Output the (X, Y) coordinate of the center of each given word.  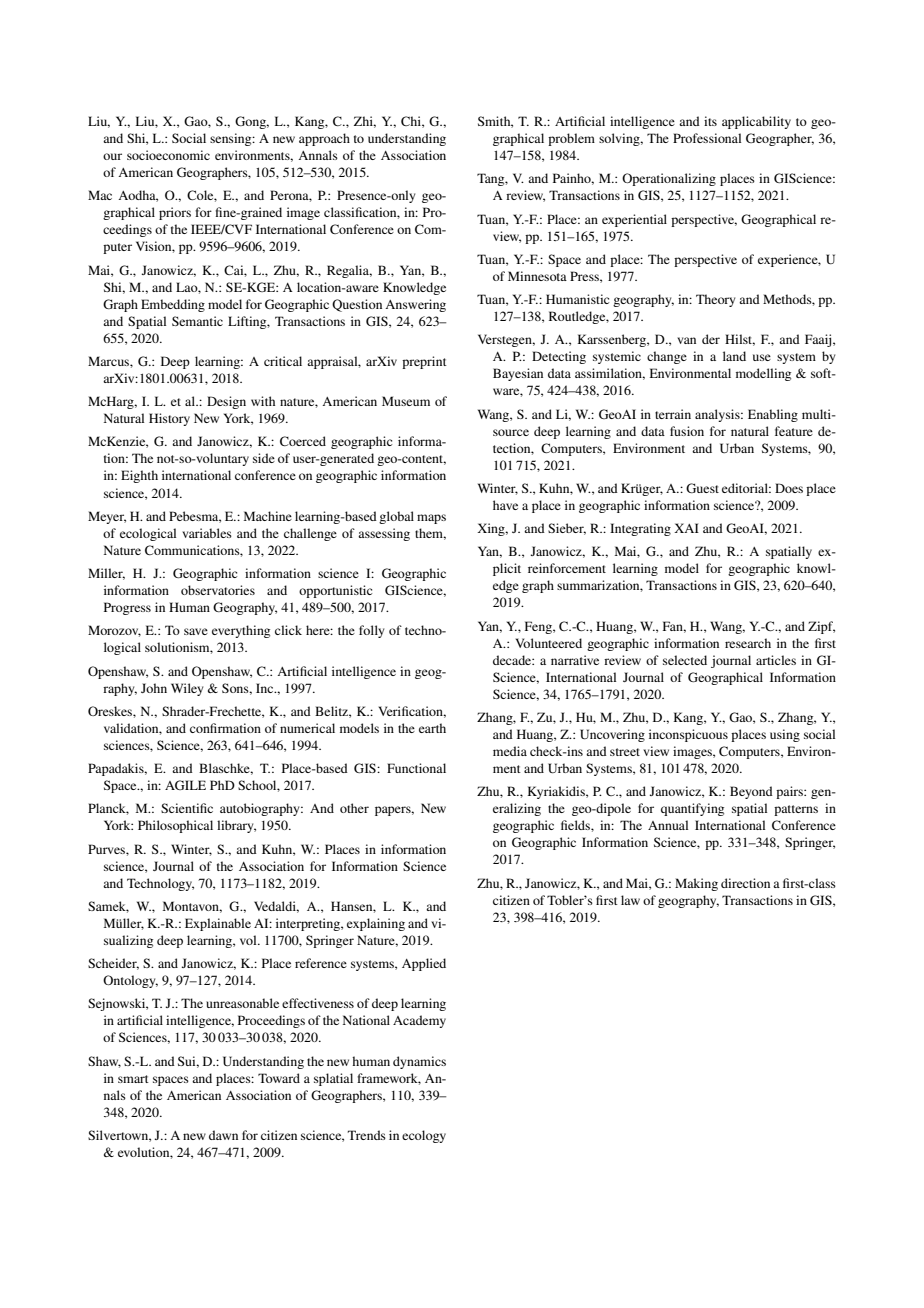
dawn (223, 1135)
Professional (707, 138)
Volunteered (549, 643)
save (196, 631)
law (630, 900)
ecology (424, 1136)
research (748, 643)
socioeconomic (168, 155)
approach (324, 139)
